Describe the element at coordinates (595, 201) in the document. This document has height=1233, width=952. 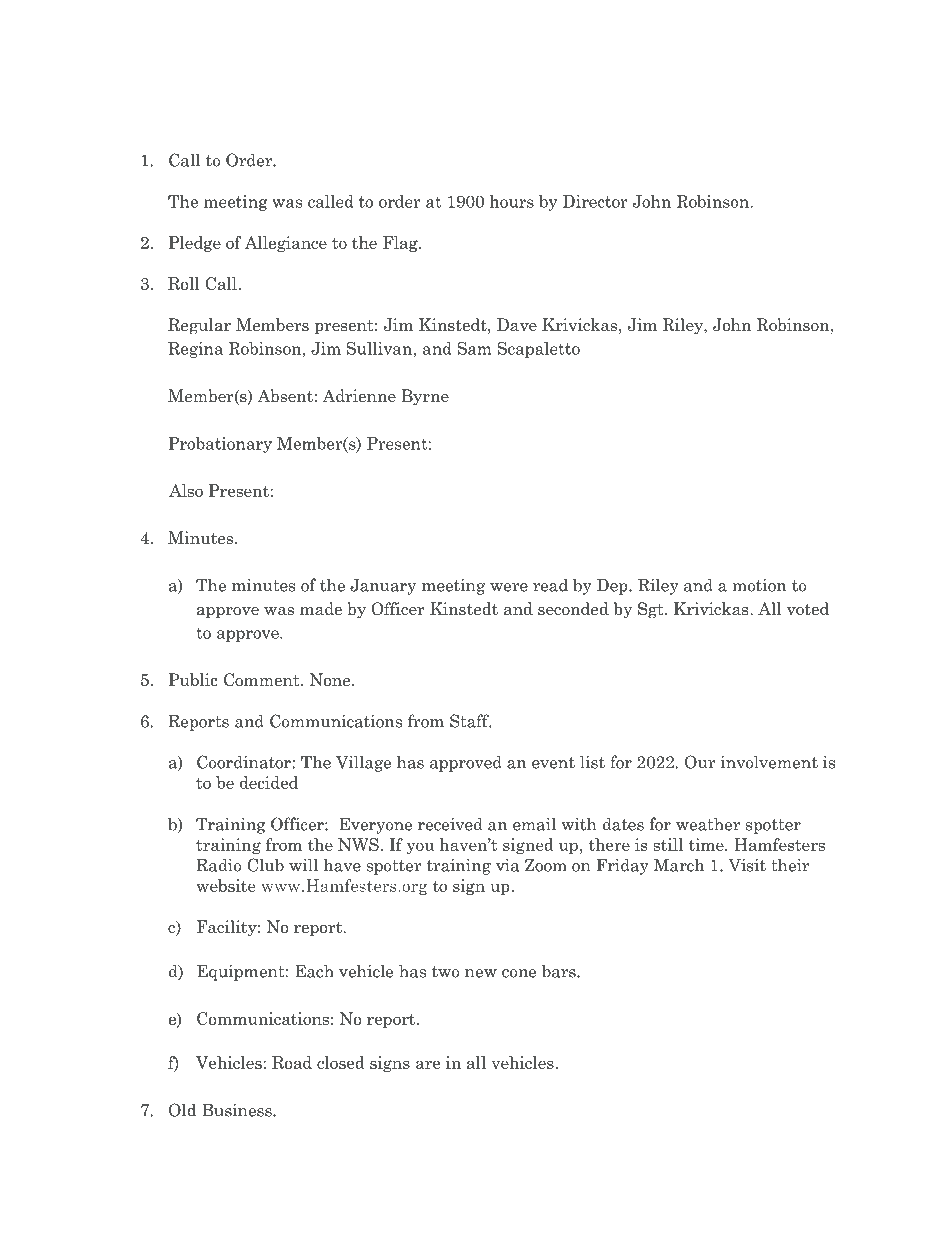
I see `Director` at that location.
